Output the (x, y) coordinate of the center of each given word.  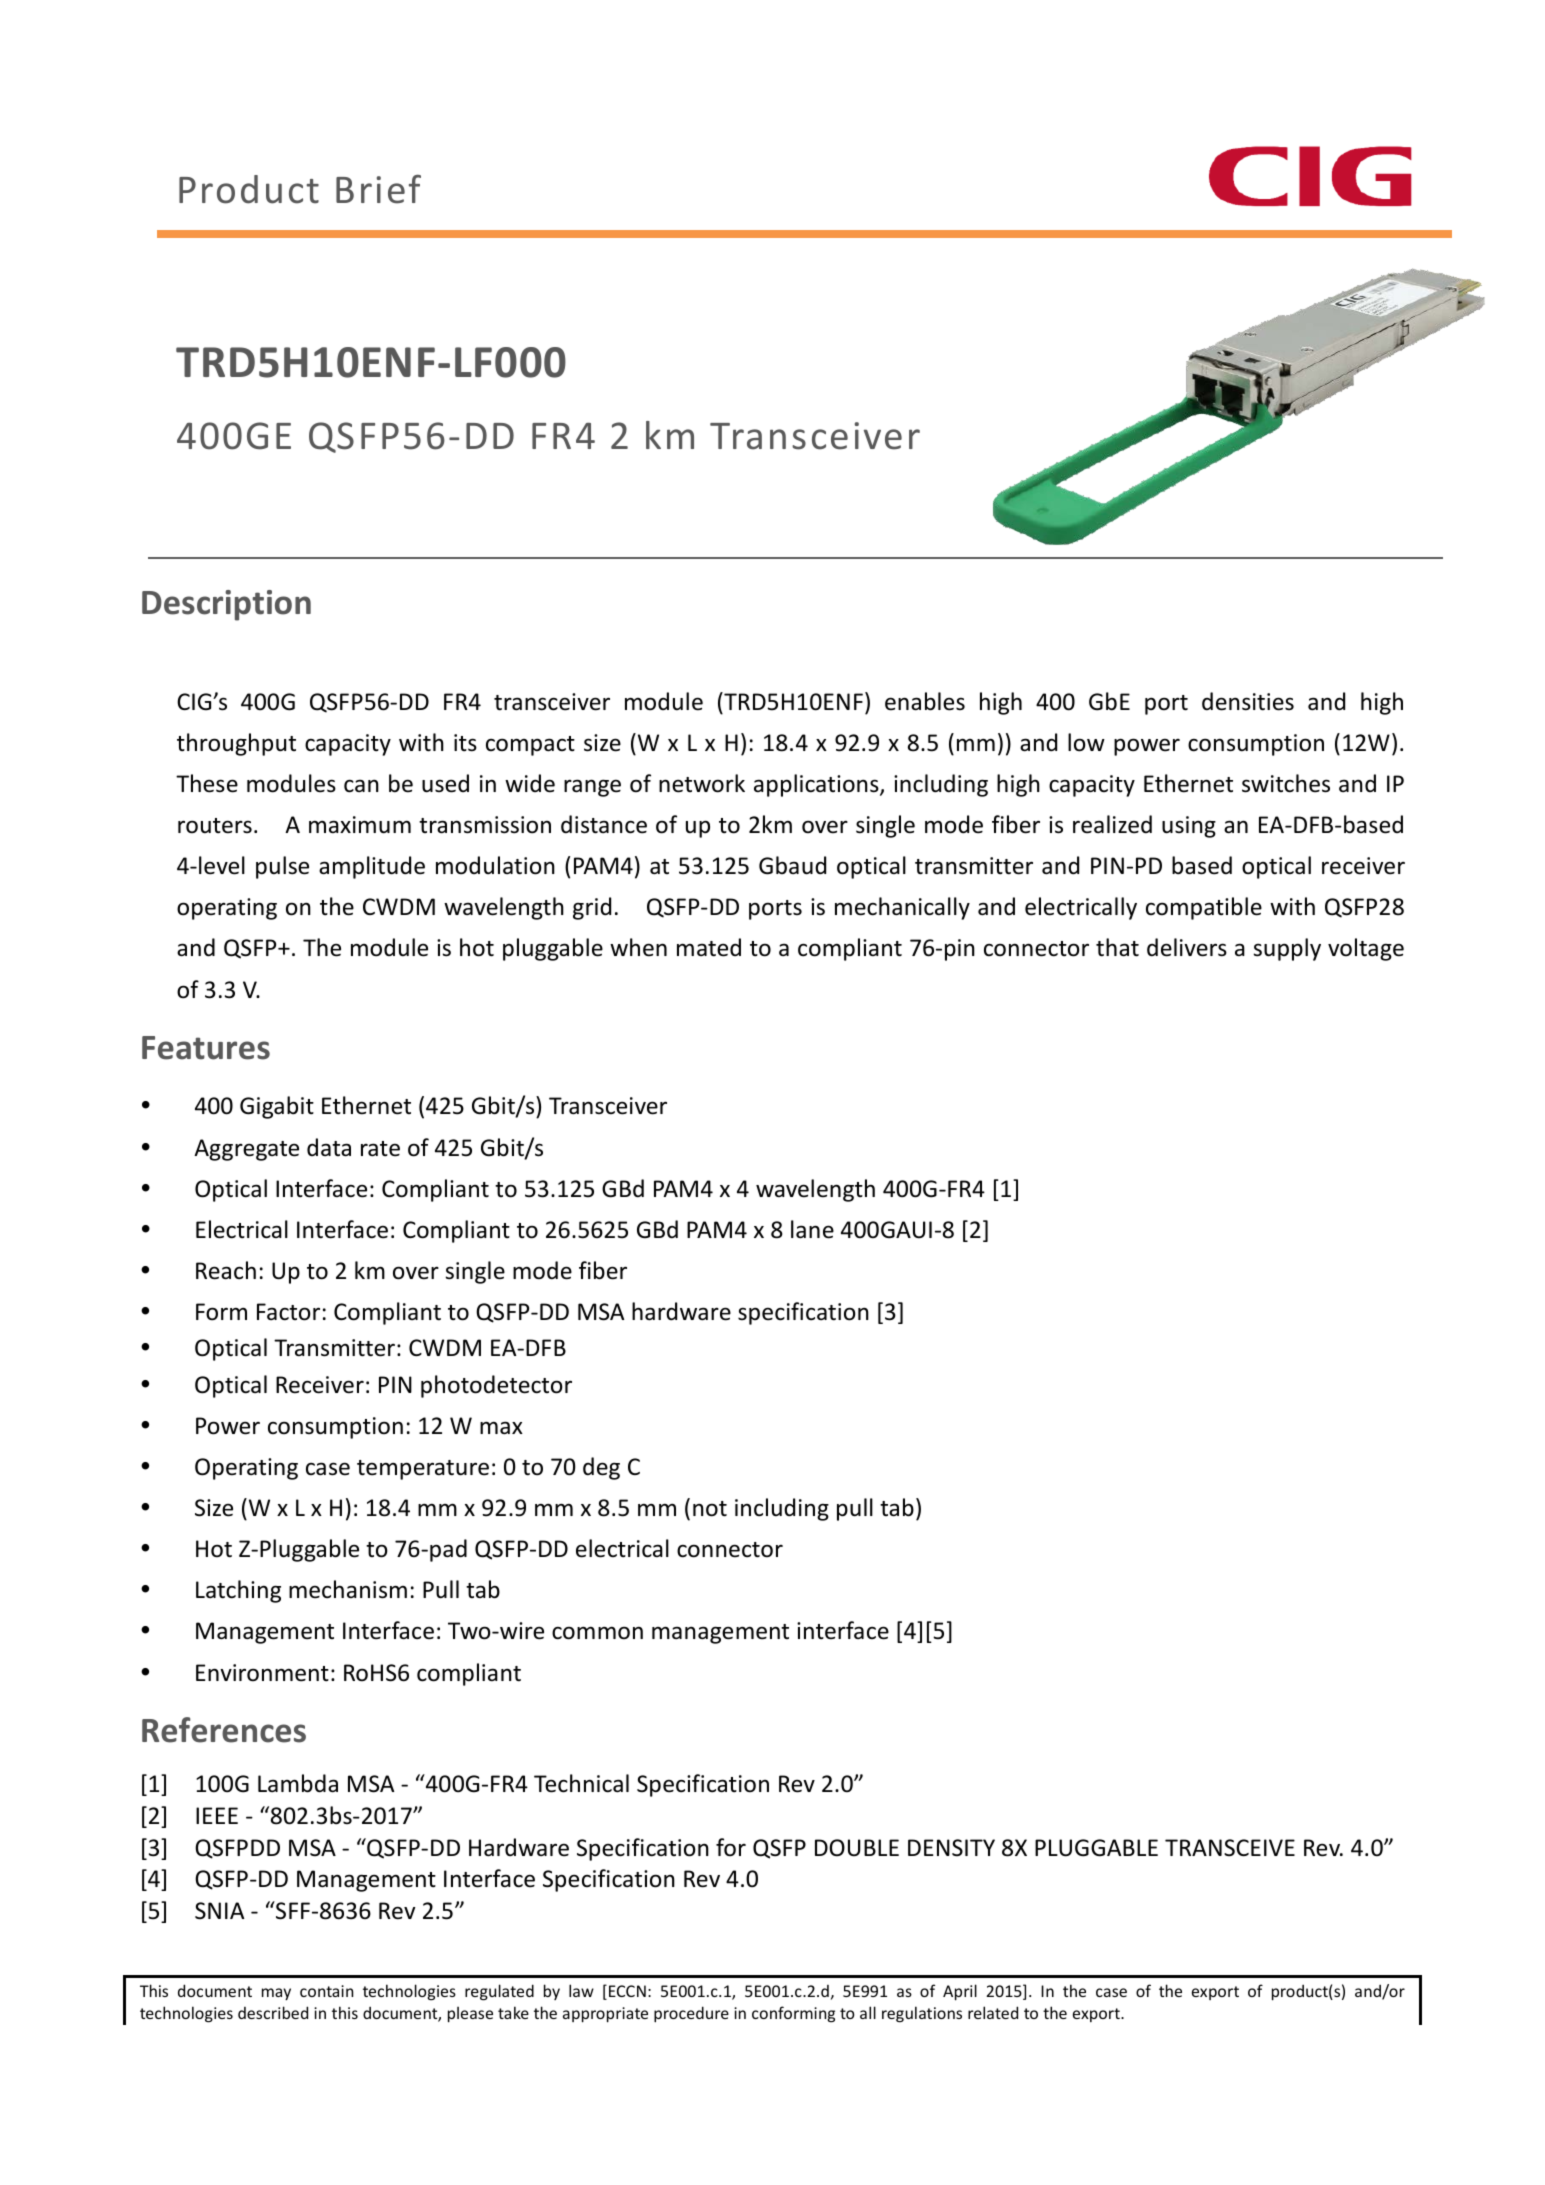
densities (1248, 701)
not (710, 1509)
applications (817, 785)
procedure (691, 2014)
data (329, 1147)
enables (925, 701)
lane (812, 1229)
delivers (1187, 947)
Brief (378, 189)
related (993, 2012)
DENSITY (951, 1848)
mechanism (348, 1589)
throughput (236, 744)
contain (326, 1991)
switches (1286, 783)
